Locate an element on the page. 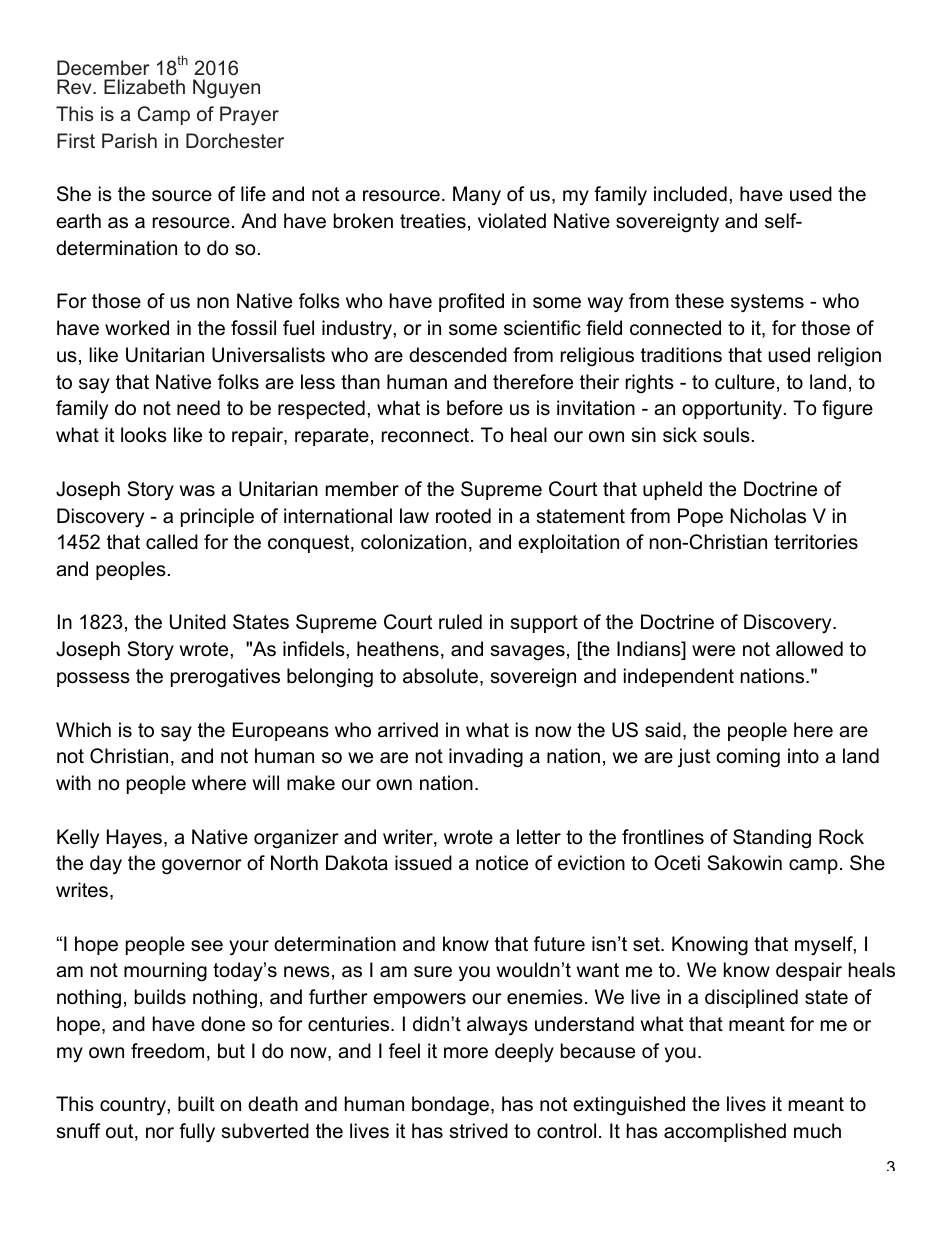 Image resolution: width=952 pixels, height=1233 pixels. were is located at coordinates (713, 651).
